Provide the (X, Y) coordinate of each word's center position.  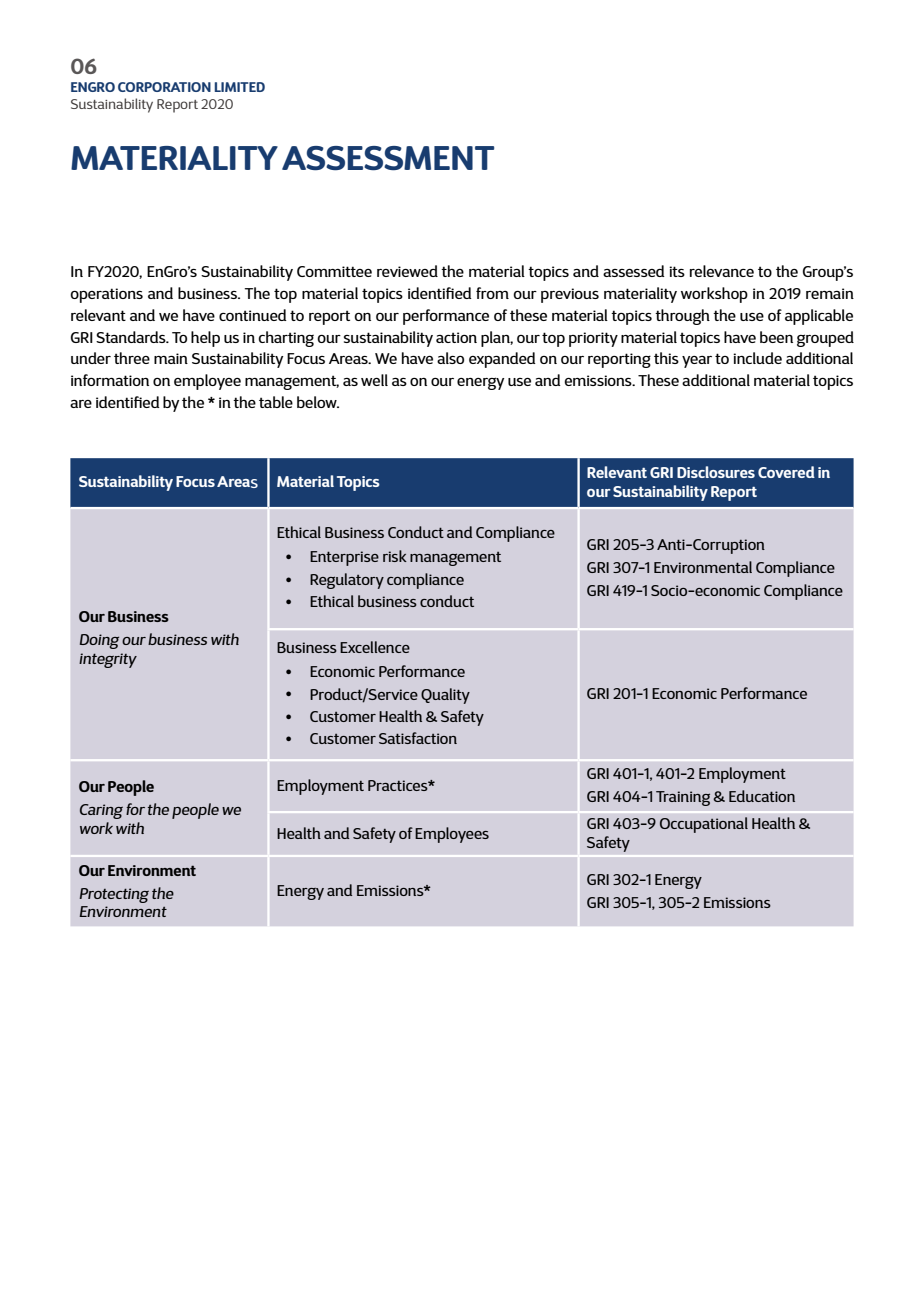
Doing (99, 641)
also (450, 358)
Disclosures (716, 472)
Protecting (114, 895)
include (757, 358)
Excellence (375, 647)
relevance (722, 271)
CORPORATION (164, 87)
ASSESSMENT (388, 158)
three (132, 358)
